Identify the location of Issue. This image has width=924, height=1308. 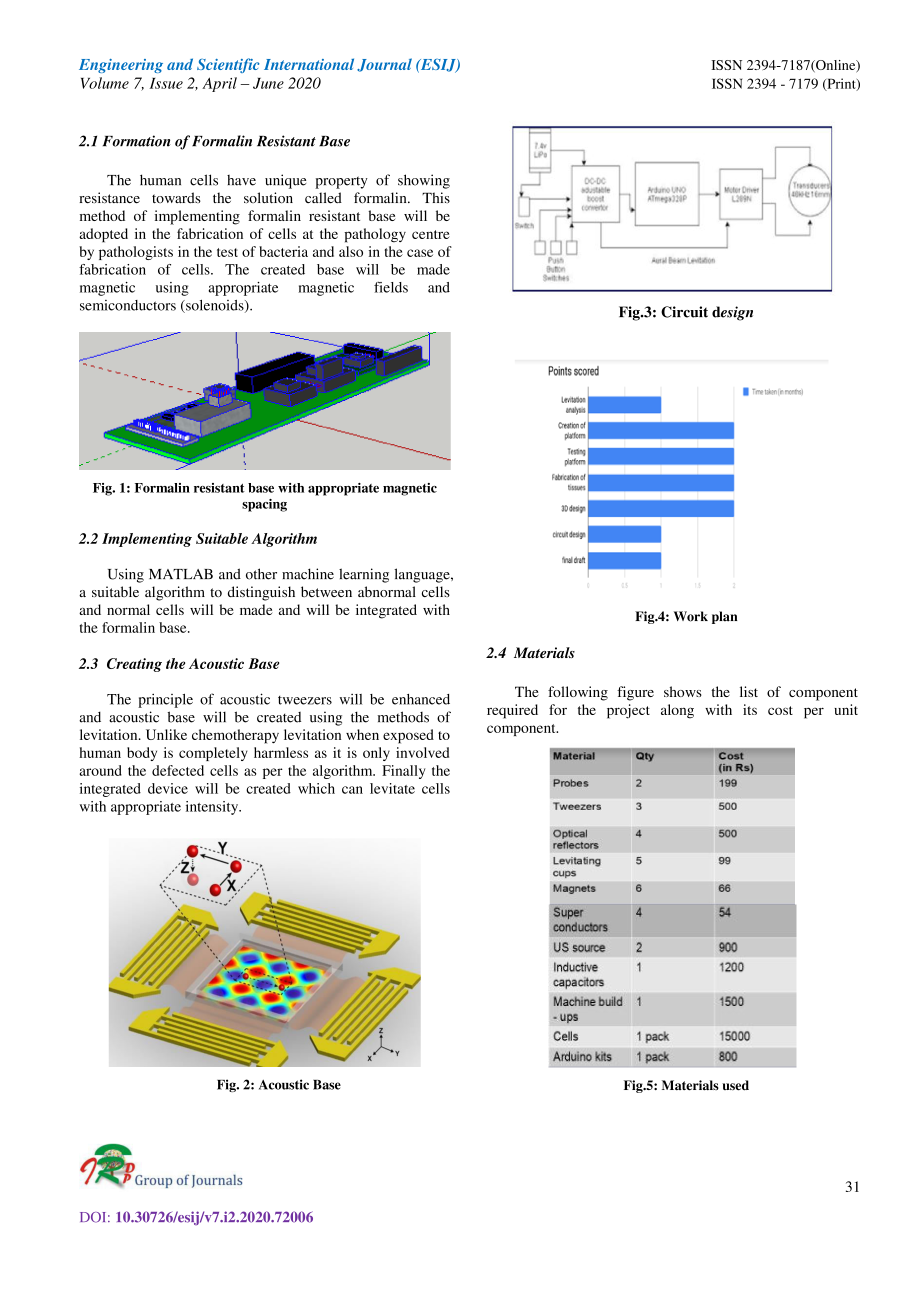
(166, 83).
